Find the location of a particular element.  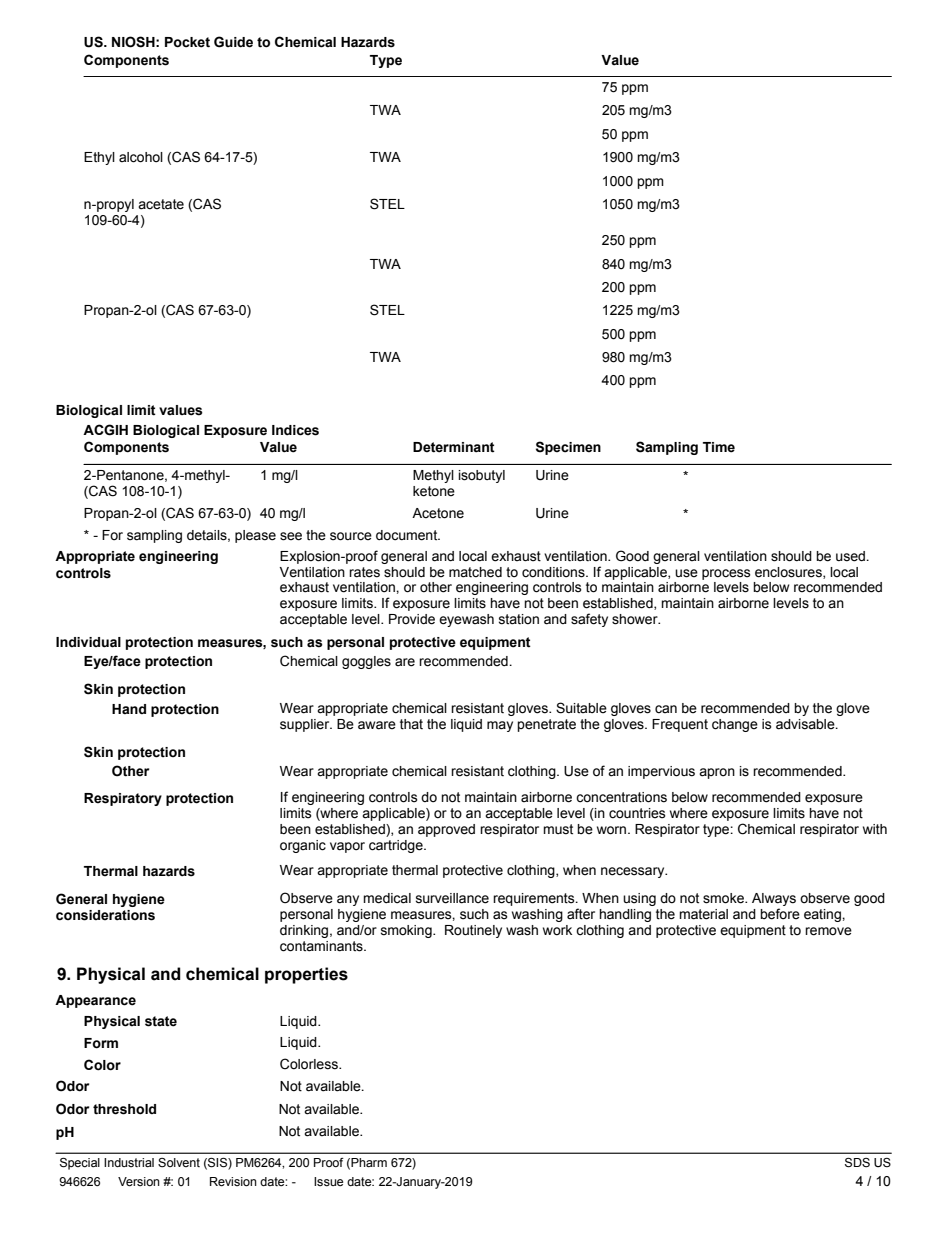

Solvent is located at coordinates (179, 1163).
